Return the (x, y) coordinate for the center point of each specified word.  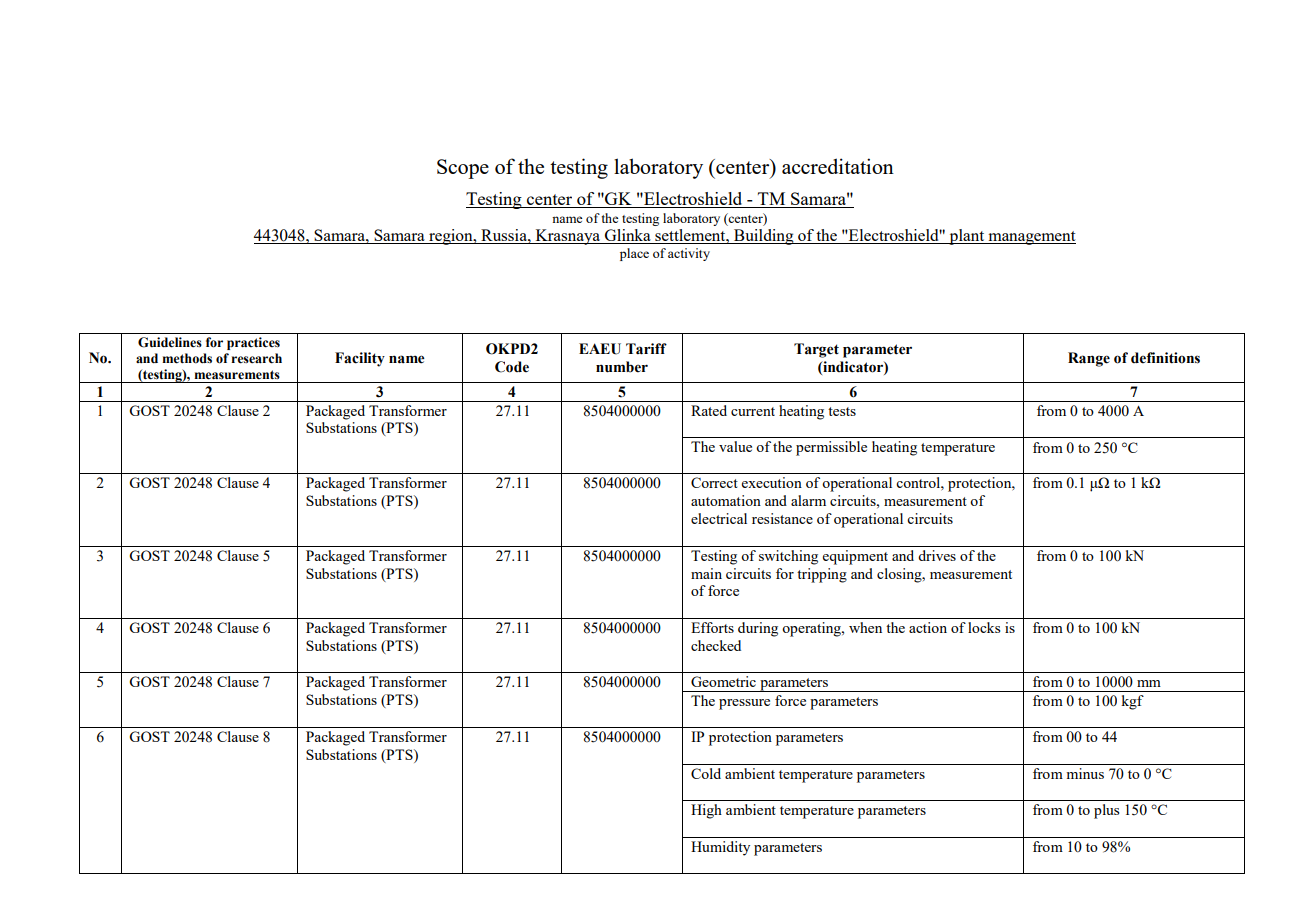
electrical (719, 518)
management (1031, 238)
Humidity (720, 848)
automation (726, 500)
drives (937, 555)
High (706, 811)
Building (764, 237)
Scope (463, 169)
